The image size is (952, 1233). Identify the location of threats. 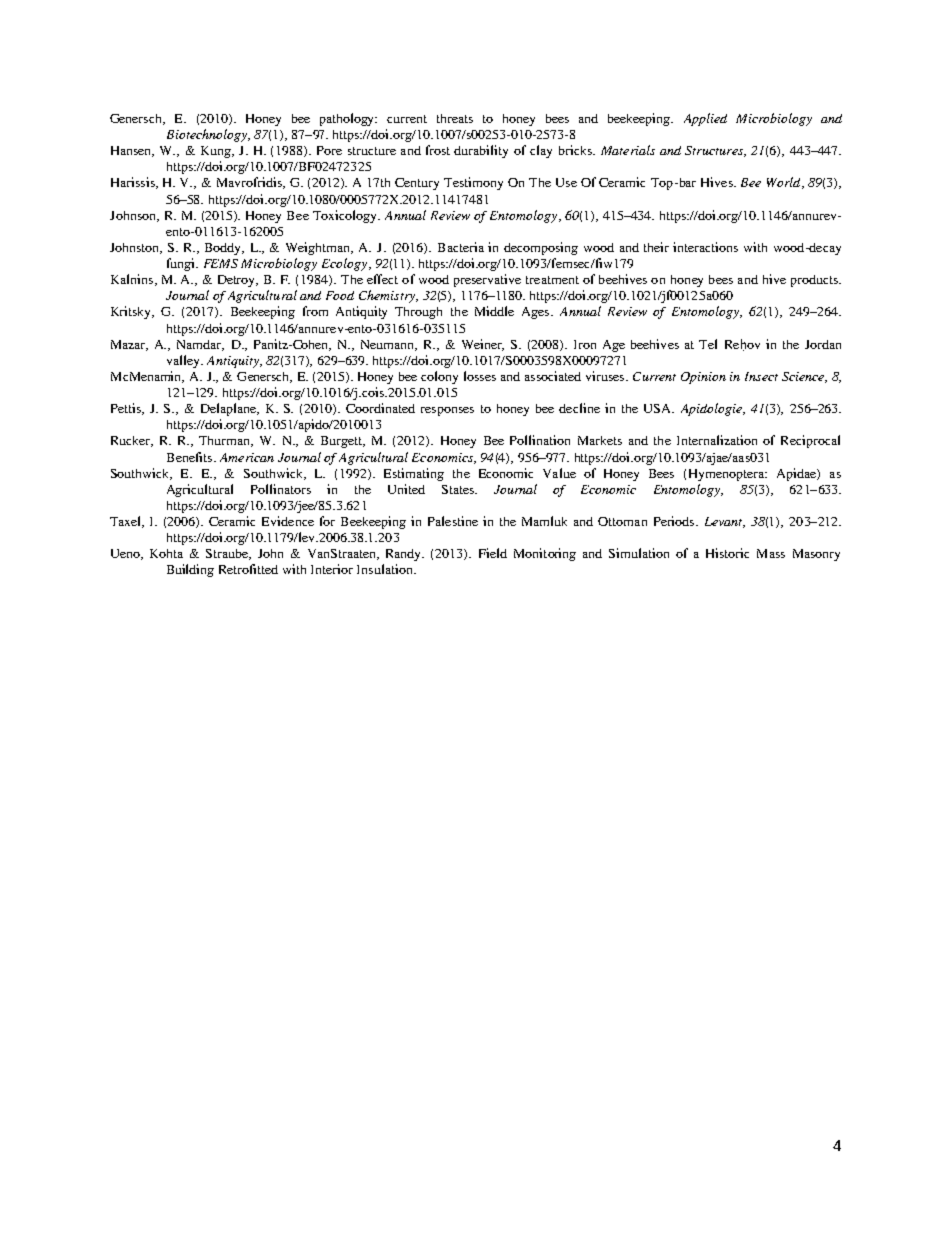
(455, 118).
